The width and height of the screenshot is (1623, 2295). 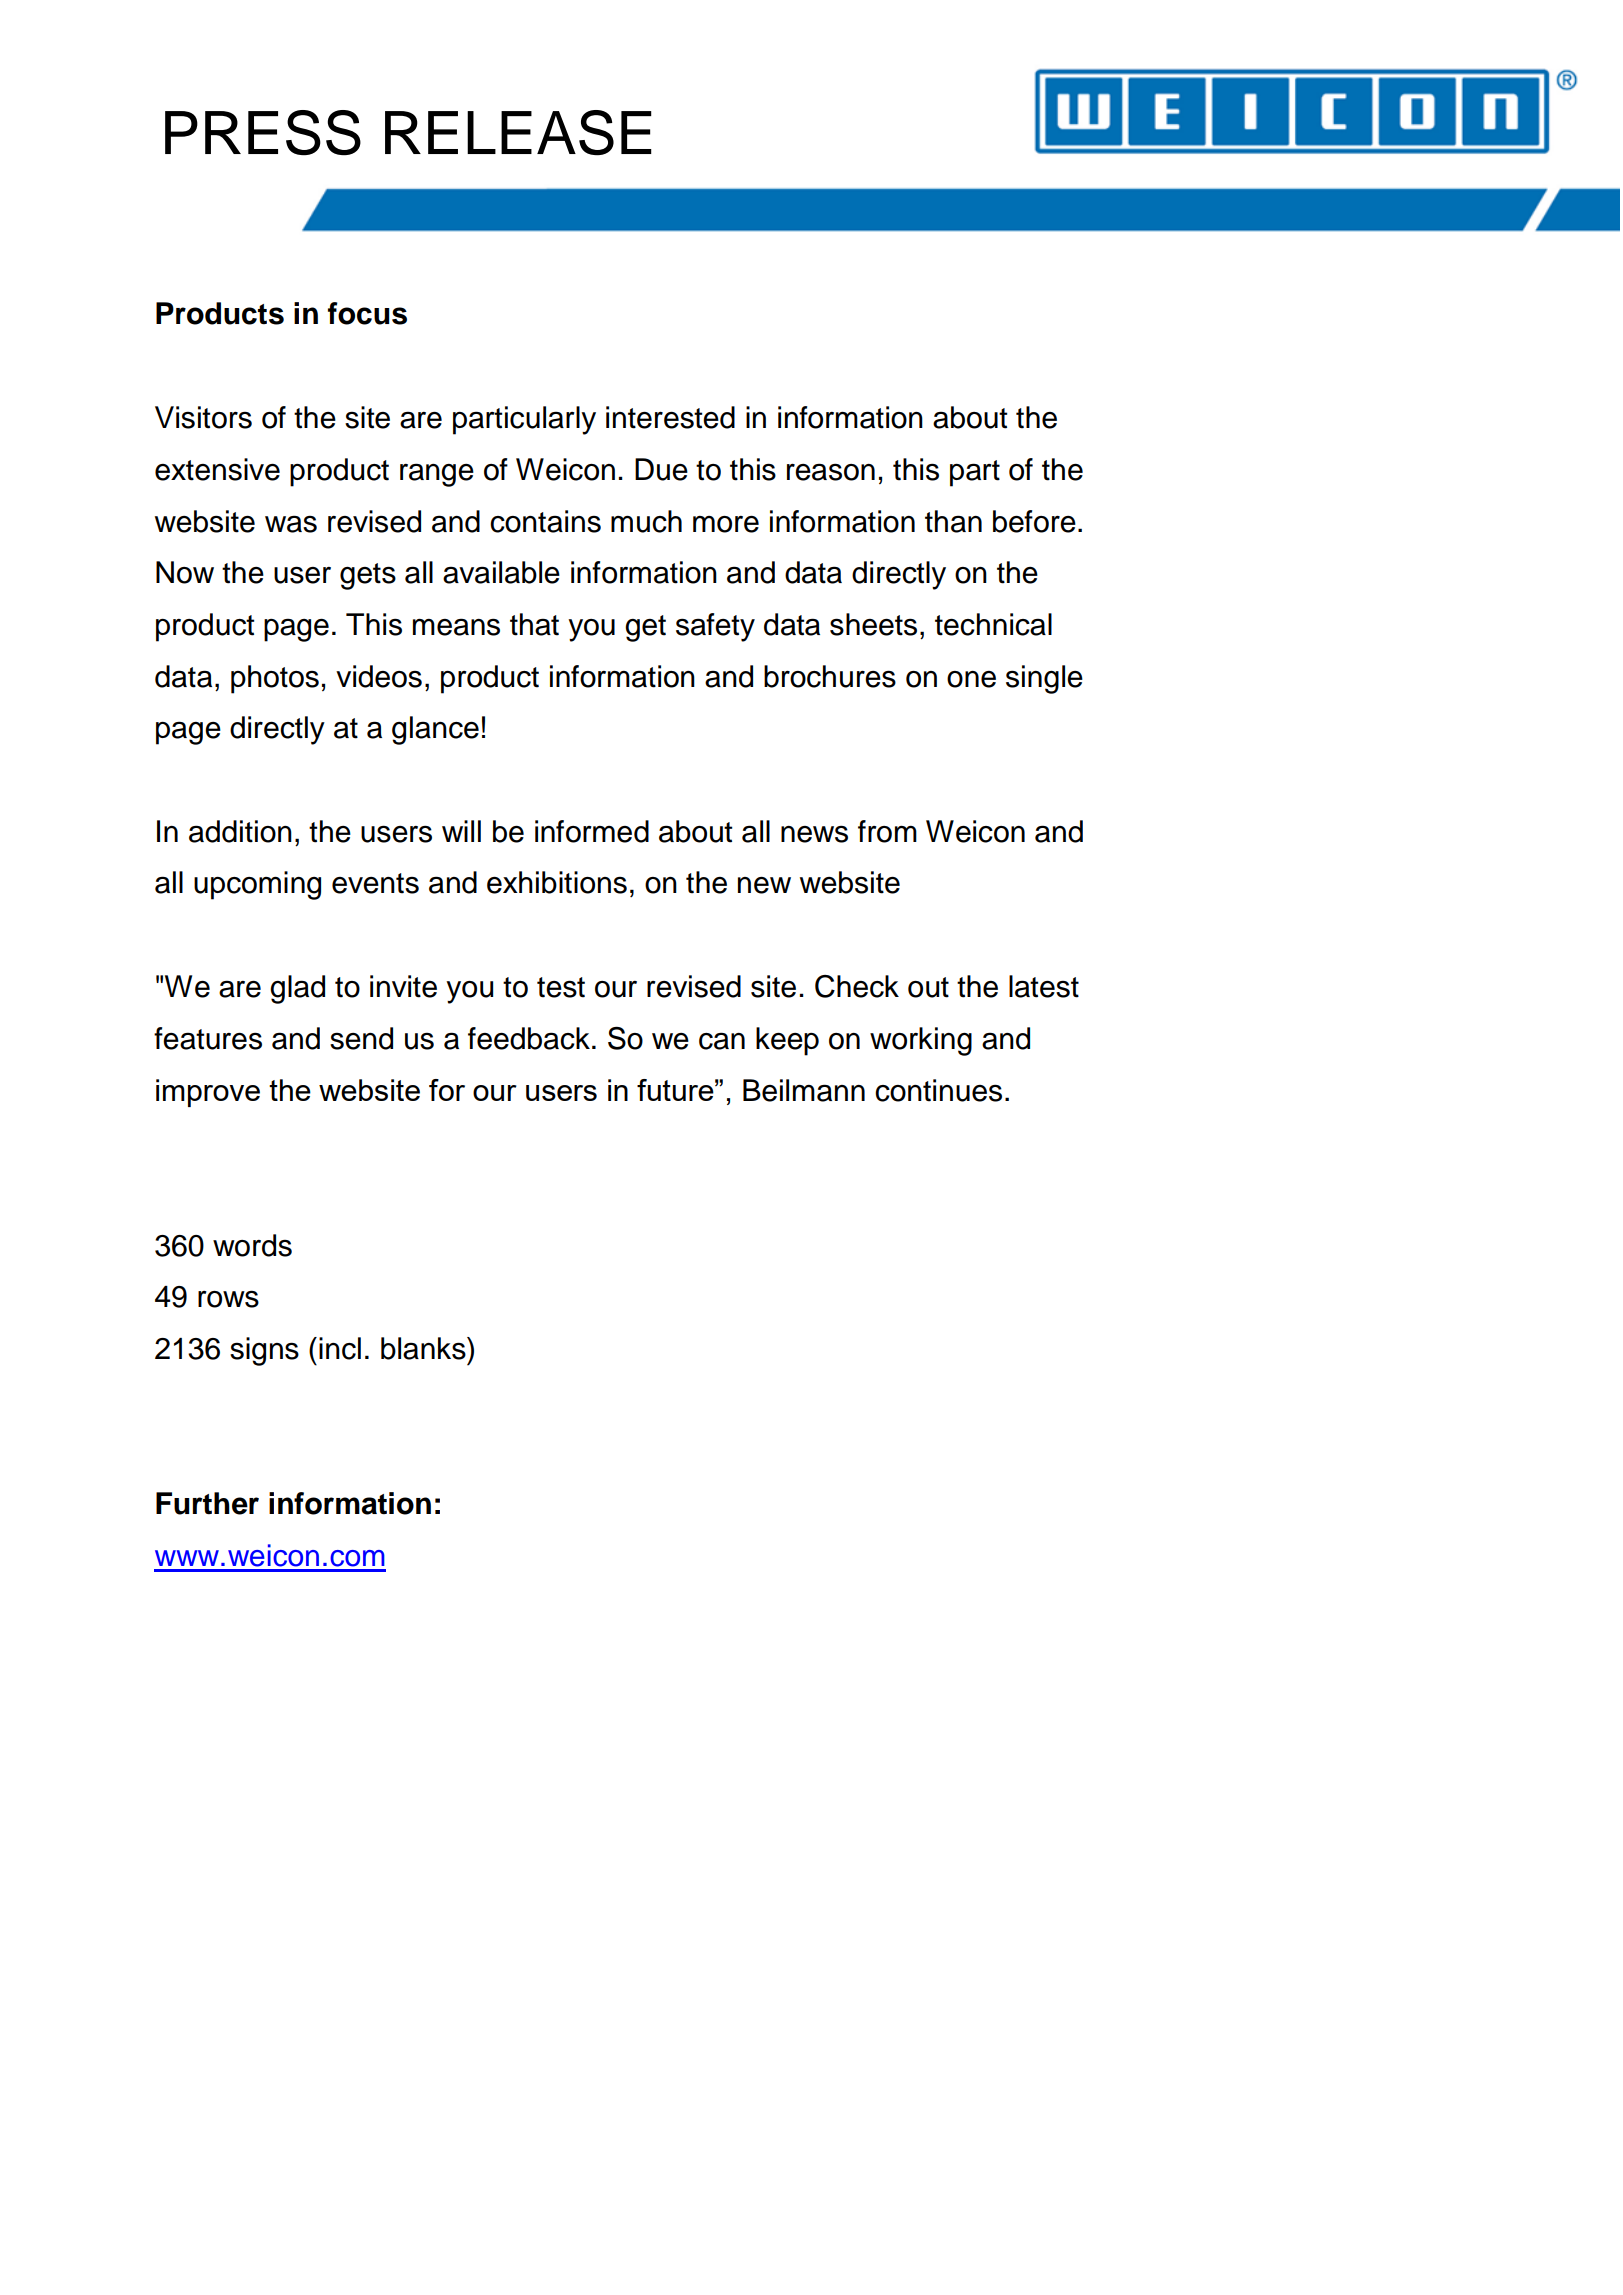 What do you see at coordinates (518, 133) in the screenshot?
I see `RELEASE` at bounding box center [518, 133].
